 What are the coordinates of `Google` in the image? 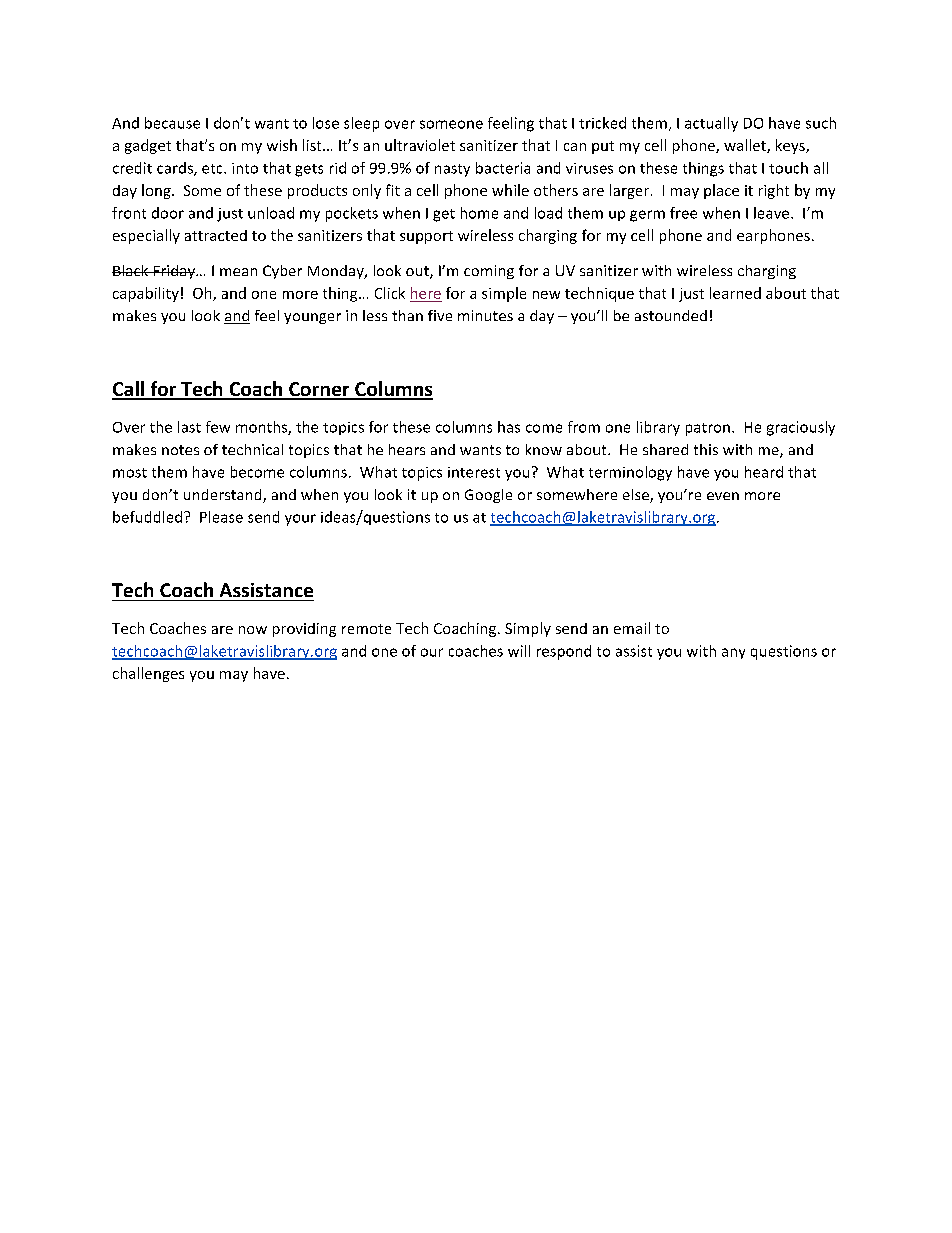 It's located at (488, 496).
